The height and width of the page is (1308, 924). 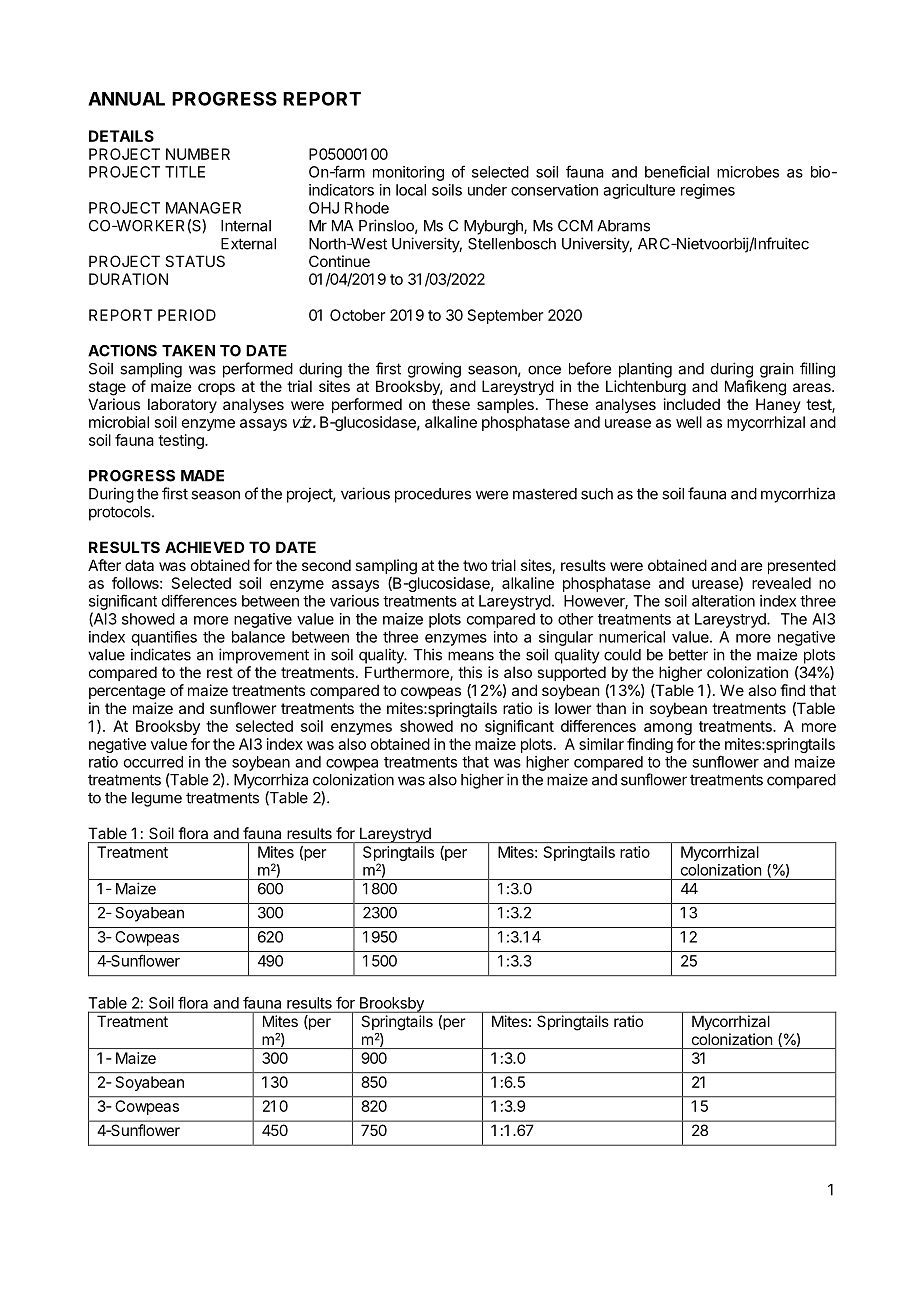 I want to click on NUMBER, so click(x=198, y=154).
